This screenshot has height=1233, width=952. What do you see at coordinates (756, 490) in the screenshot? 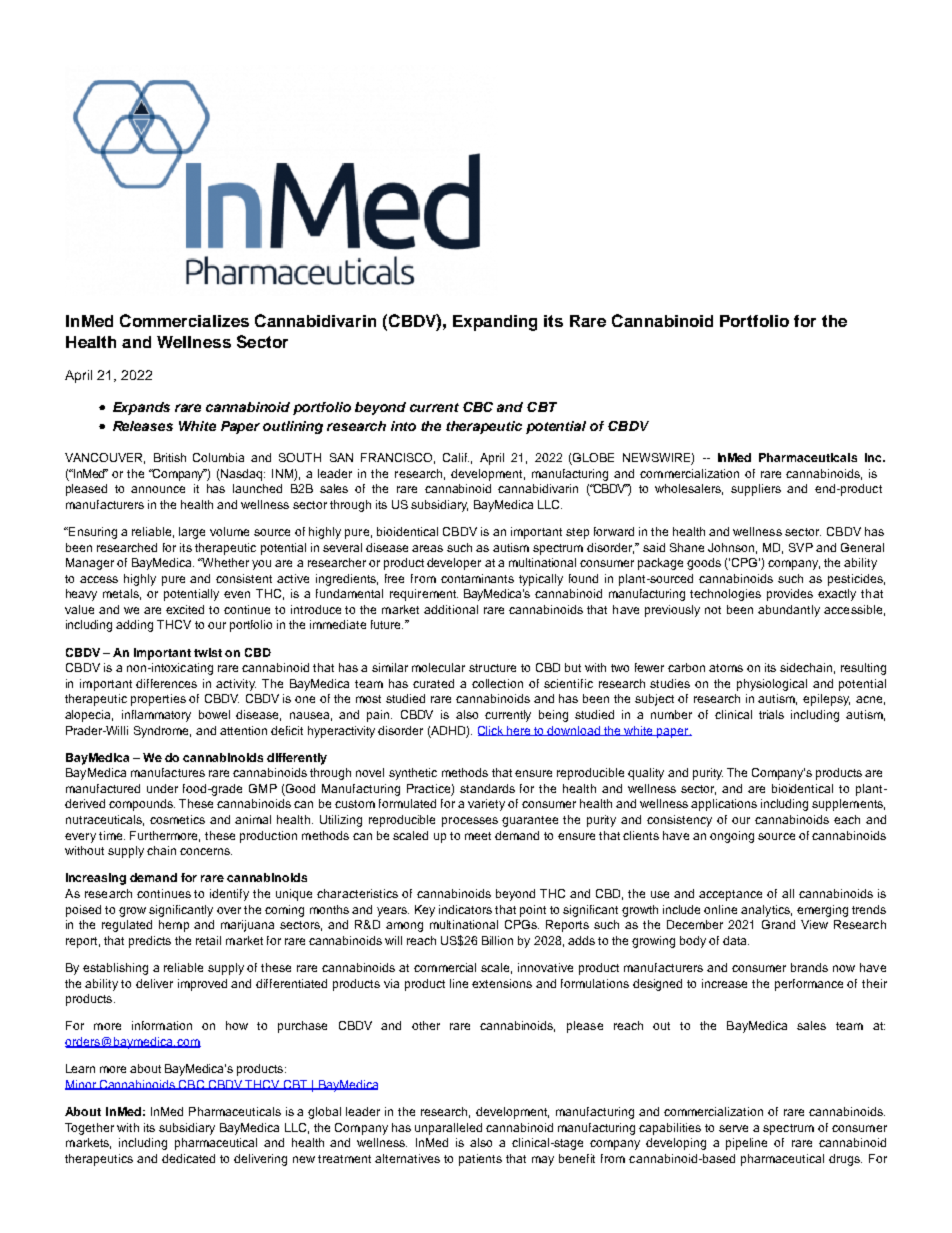
I see `suppliers` at bounding box center [756, 490].
